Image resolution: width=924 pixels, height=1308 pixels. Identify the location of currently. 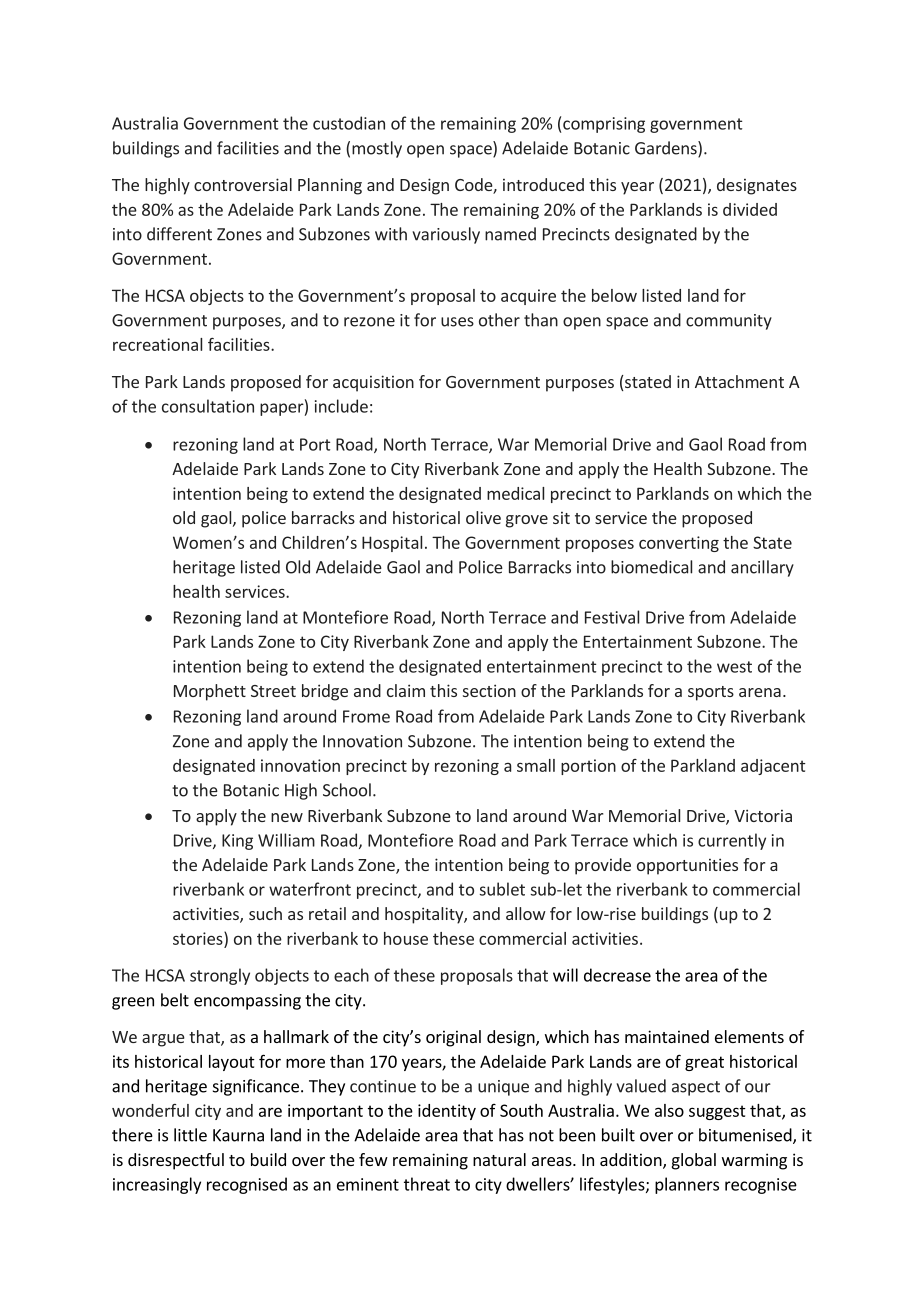
(732, 841).
